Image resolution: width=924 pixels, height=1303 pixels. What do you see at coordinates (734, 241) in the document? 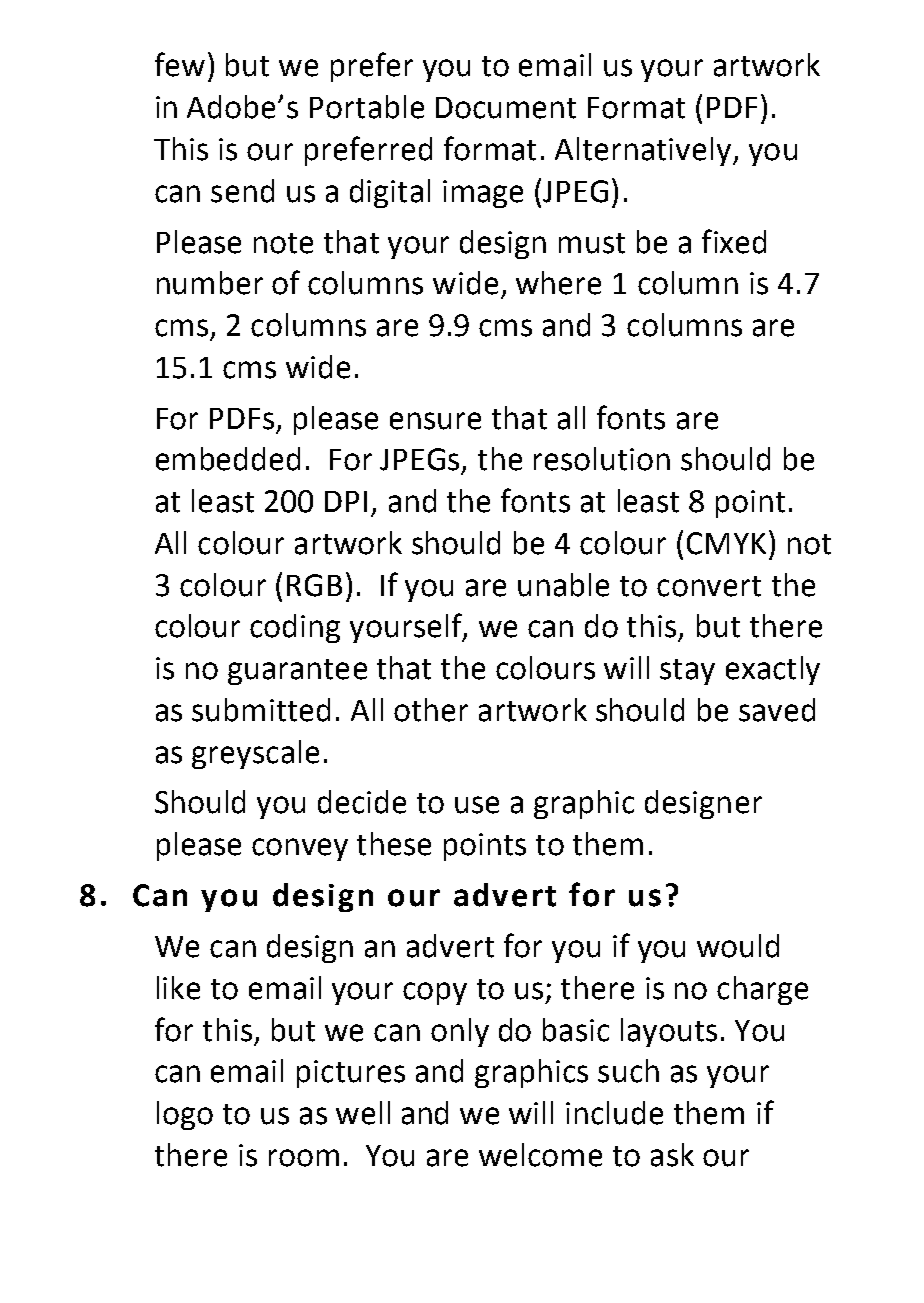
I see `fixed` at bounding box center [734, 241].
